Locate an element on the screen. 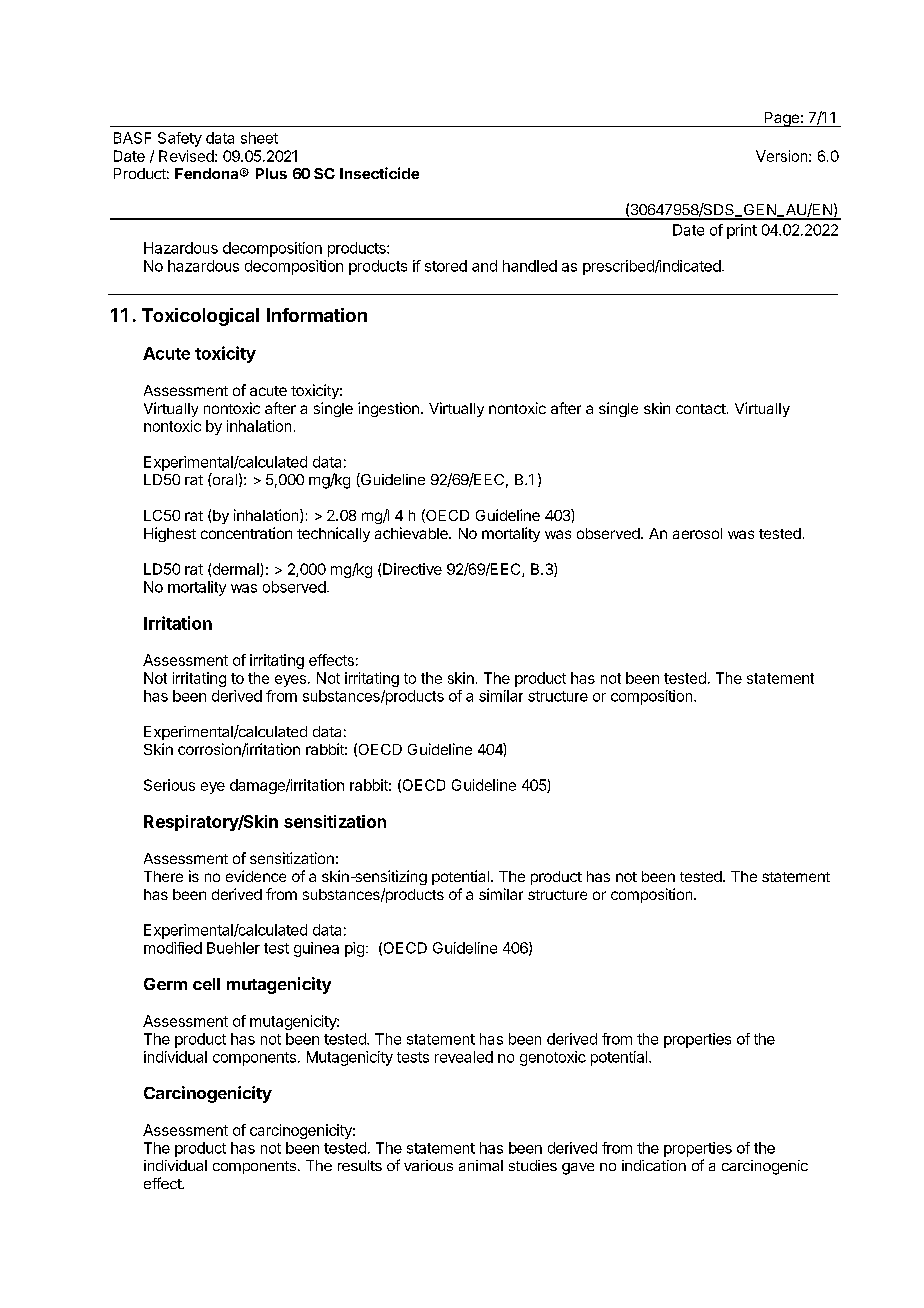 The image size is (924, 1308). Directive is located at coordinates (412, 569).
